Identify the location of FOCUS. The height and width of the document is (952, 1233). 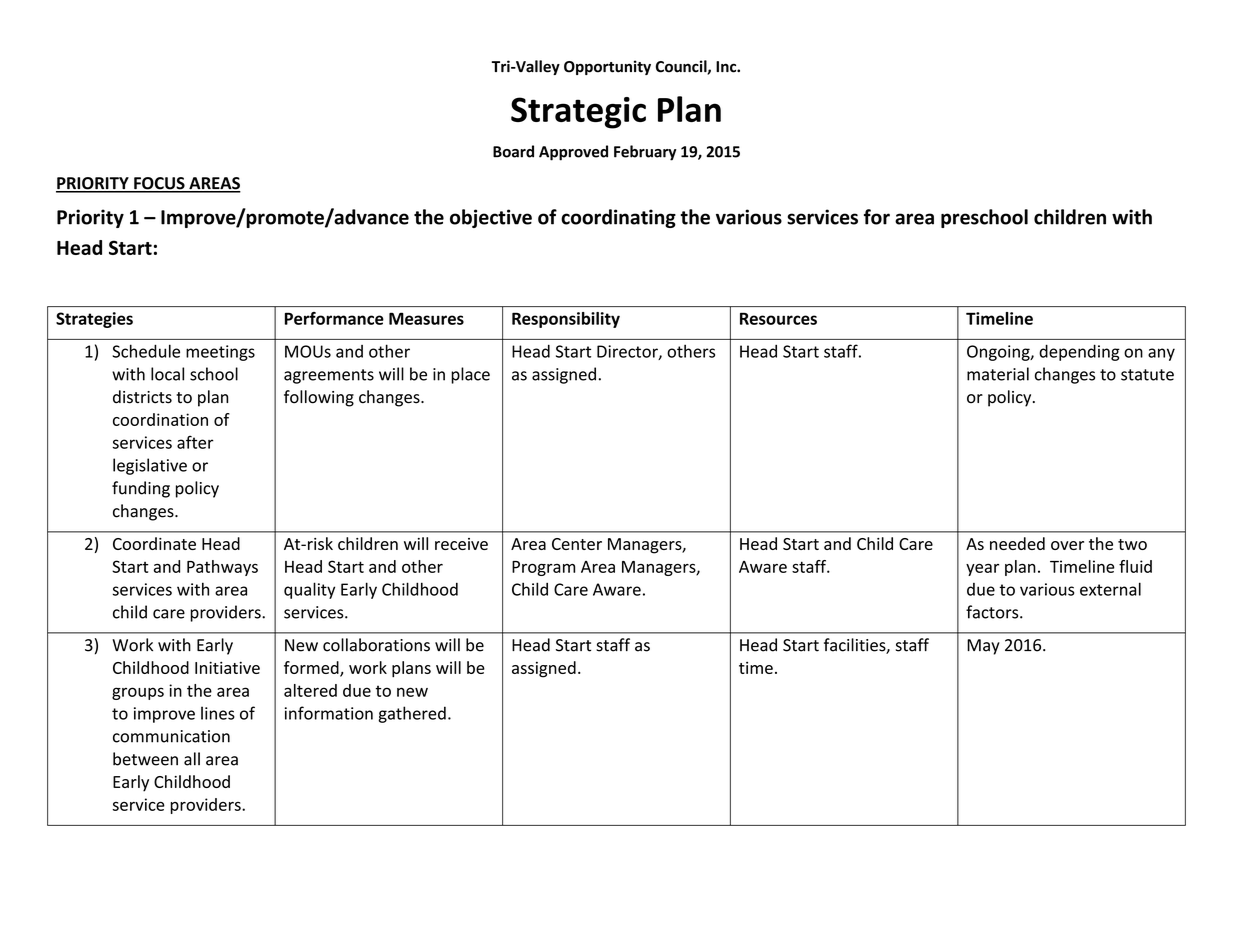
(159, 184).
